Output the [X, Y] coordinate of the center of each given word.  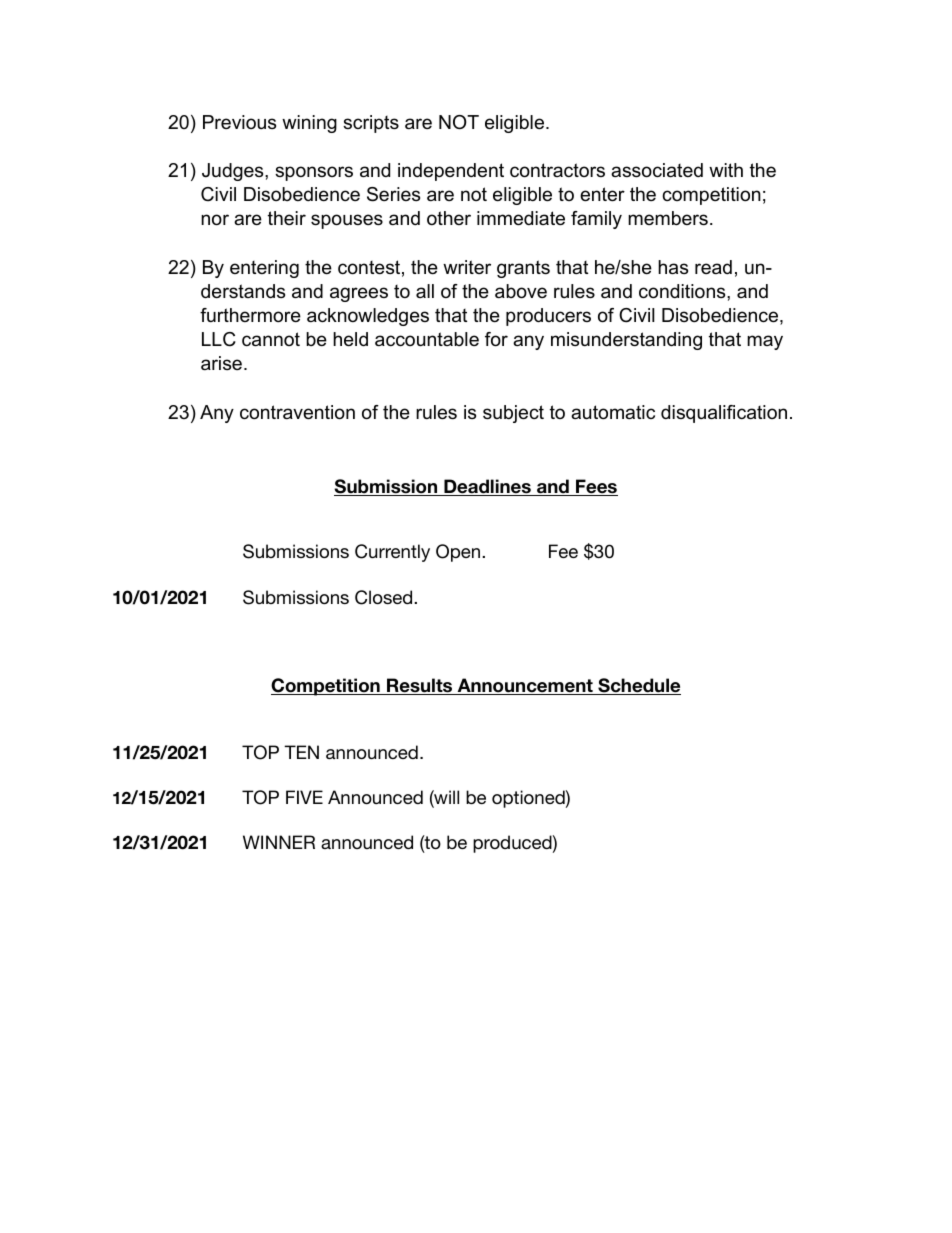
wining [309, 124]
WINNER [279, 842]
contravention [297, 412]
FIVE [304, 797]
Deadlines [487, 487]
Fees [596, 487]
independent [451, 172]
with [726, 170]
